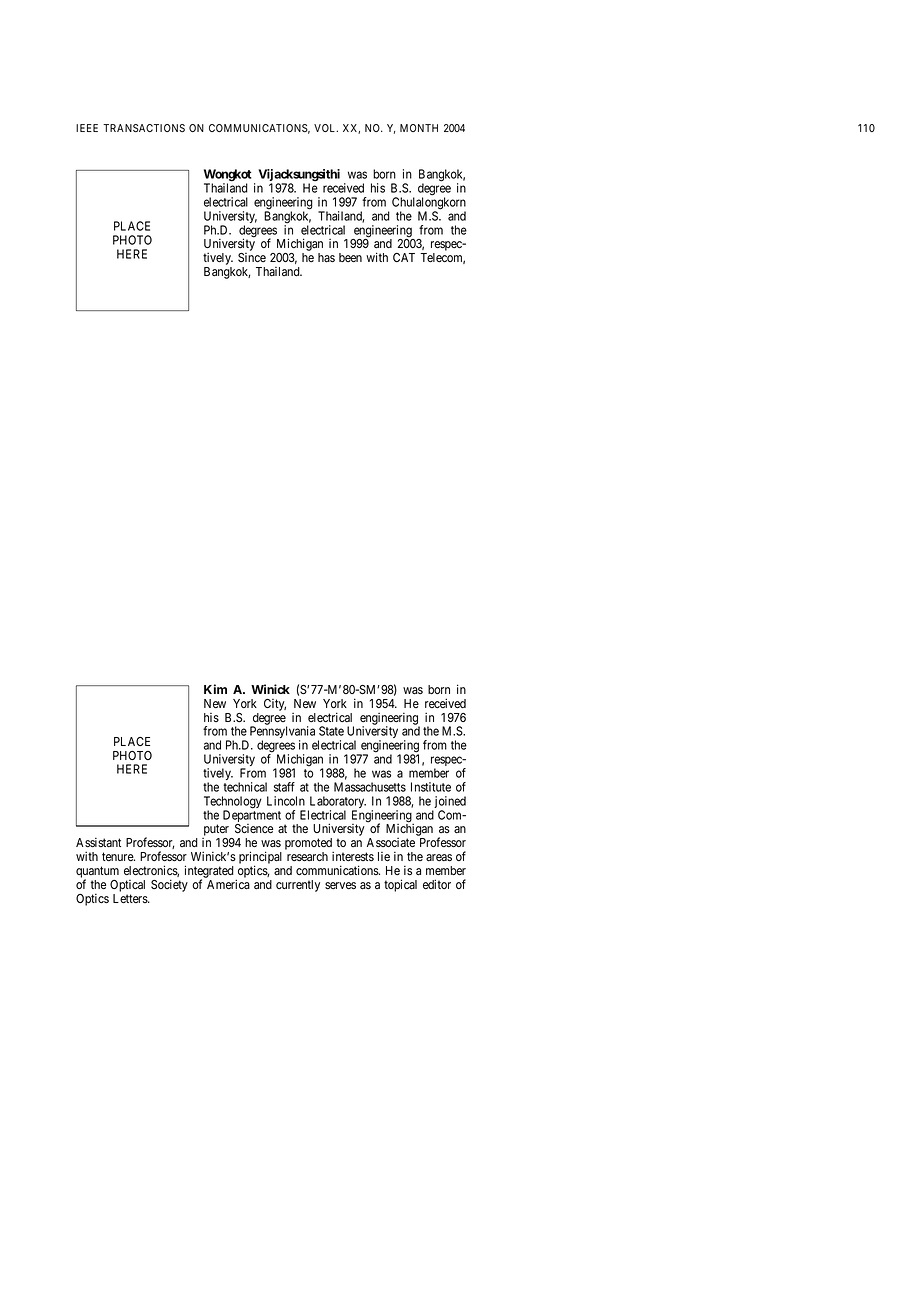 The image size is (924, 1308). I want to click on State, so click(331, 731).
